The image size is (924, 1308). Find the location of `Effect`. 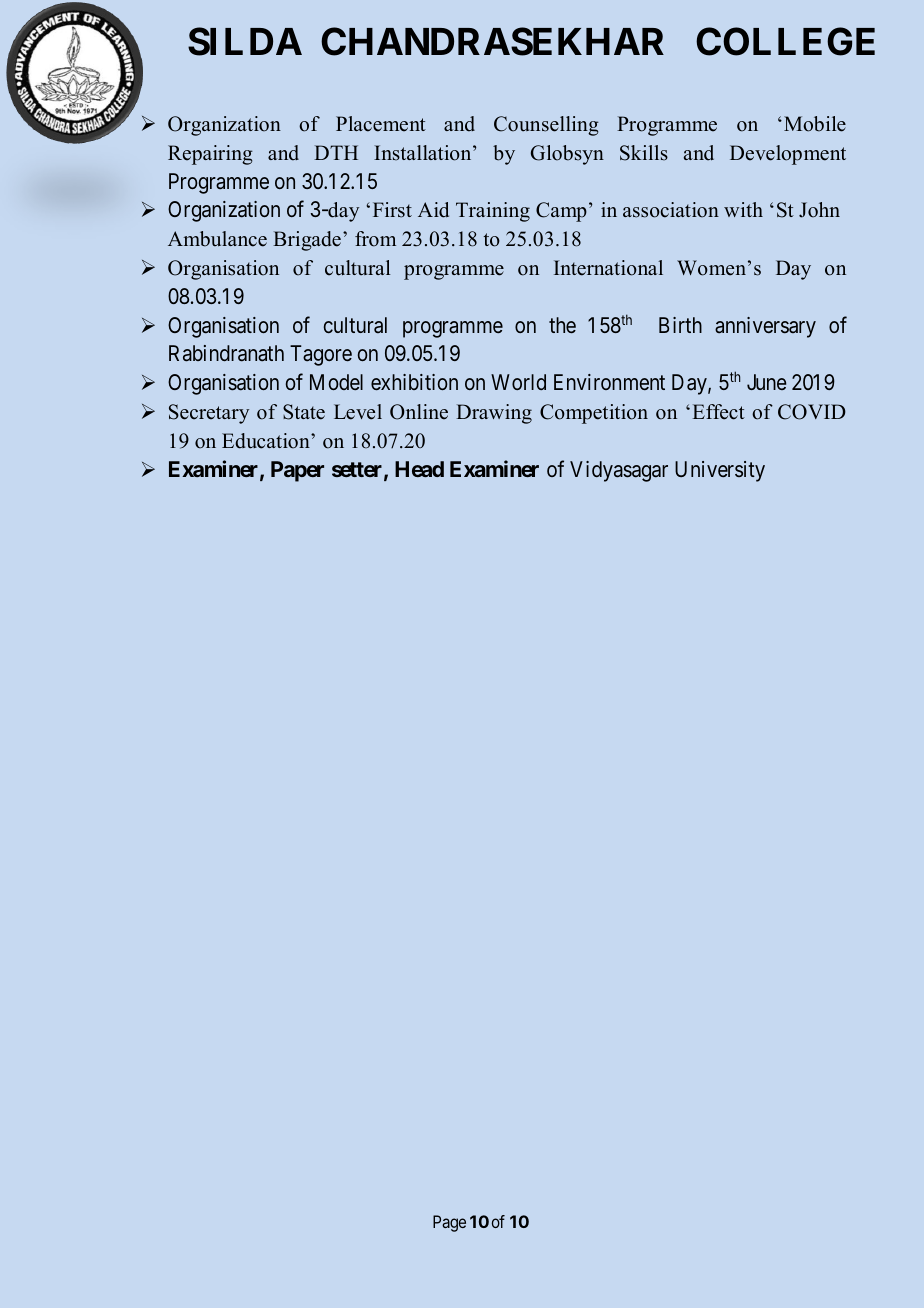

Effect is located at coordinates (719, 412).
